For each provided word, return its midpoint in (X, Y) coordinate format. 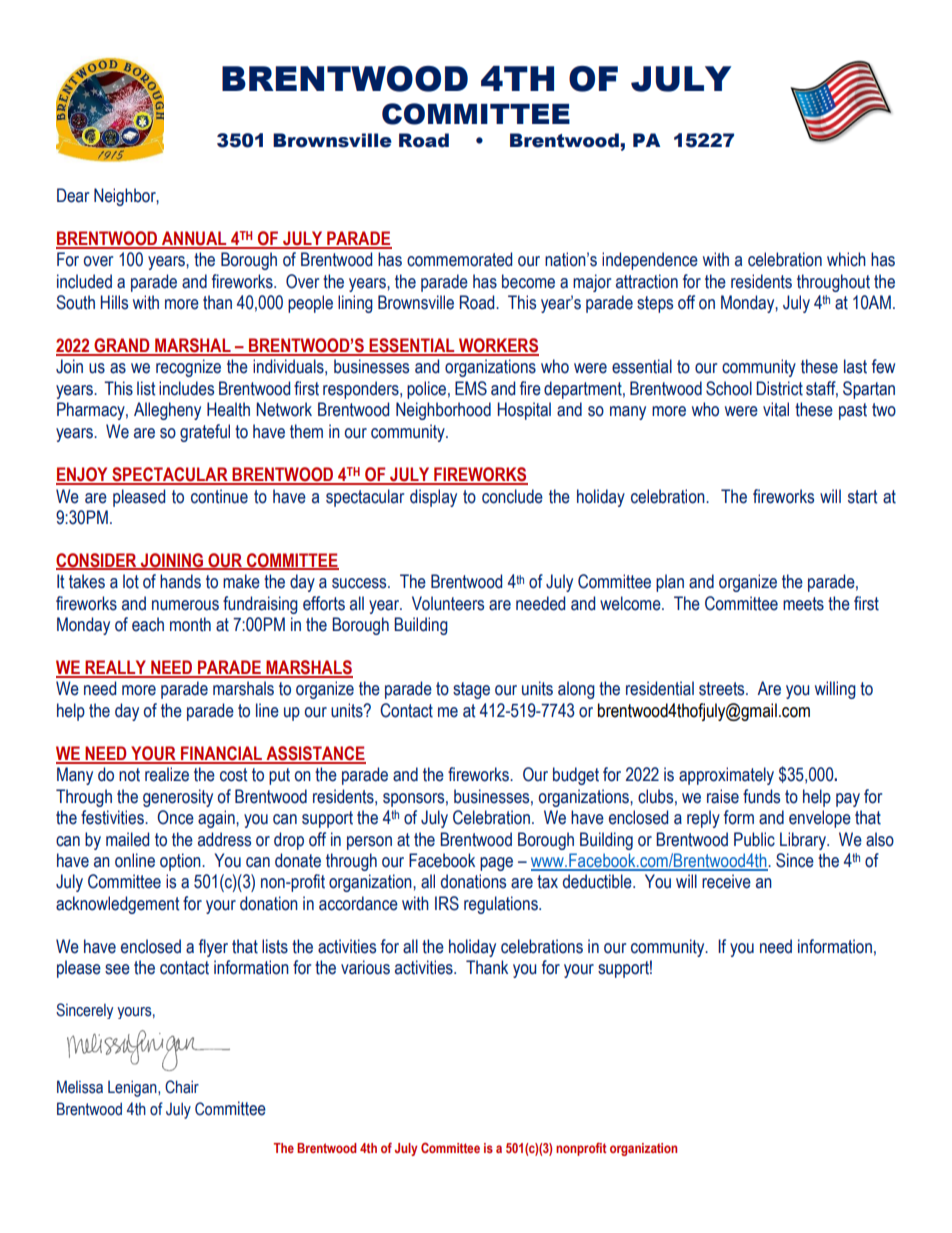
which (846, 259)
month (190, 624)
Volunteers (448, 603)
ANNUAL (194, 239)
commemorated (459, 259)
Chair (182, 1087)
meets (803, 604)
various (365, 967)
